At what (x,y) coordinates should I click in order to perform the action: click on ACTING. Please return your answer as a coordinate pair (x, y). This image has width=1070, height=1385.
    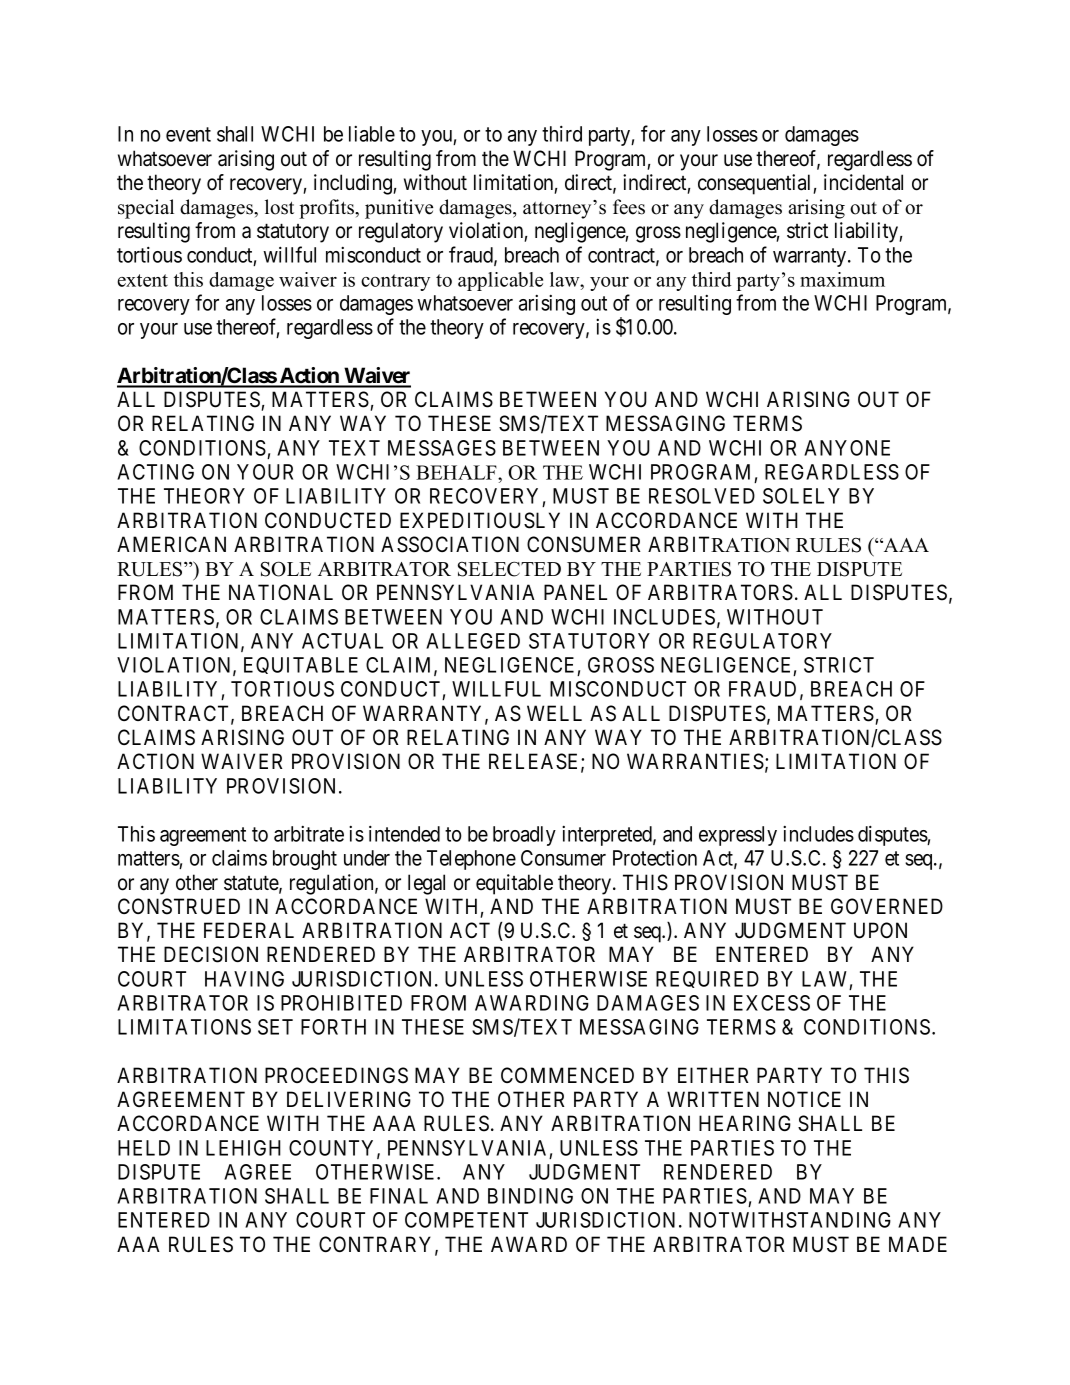
    Looking at the image, I should click on (155, 472).
